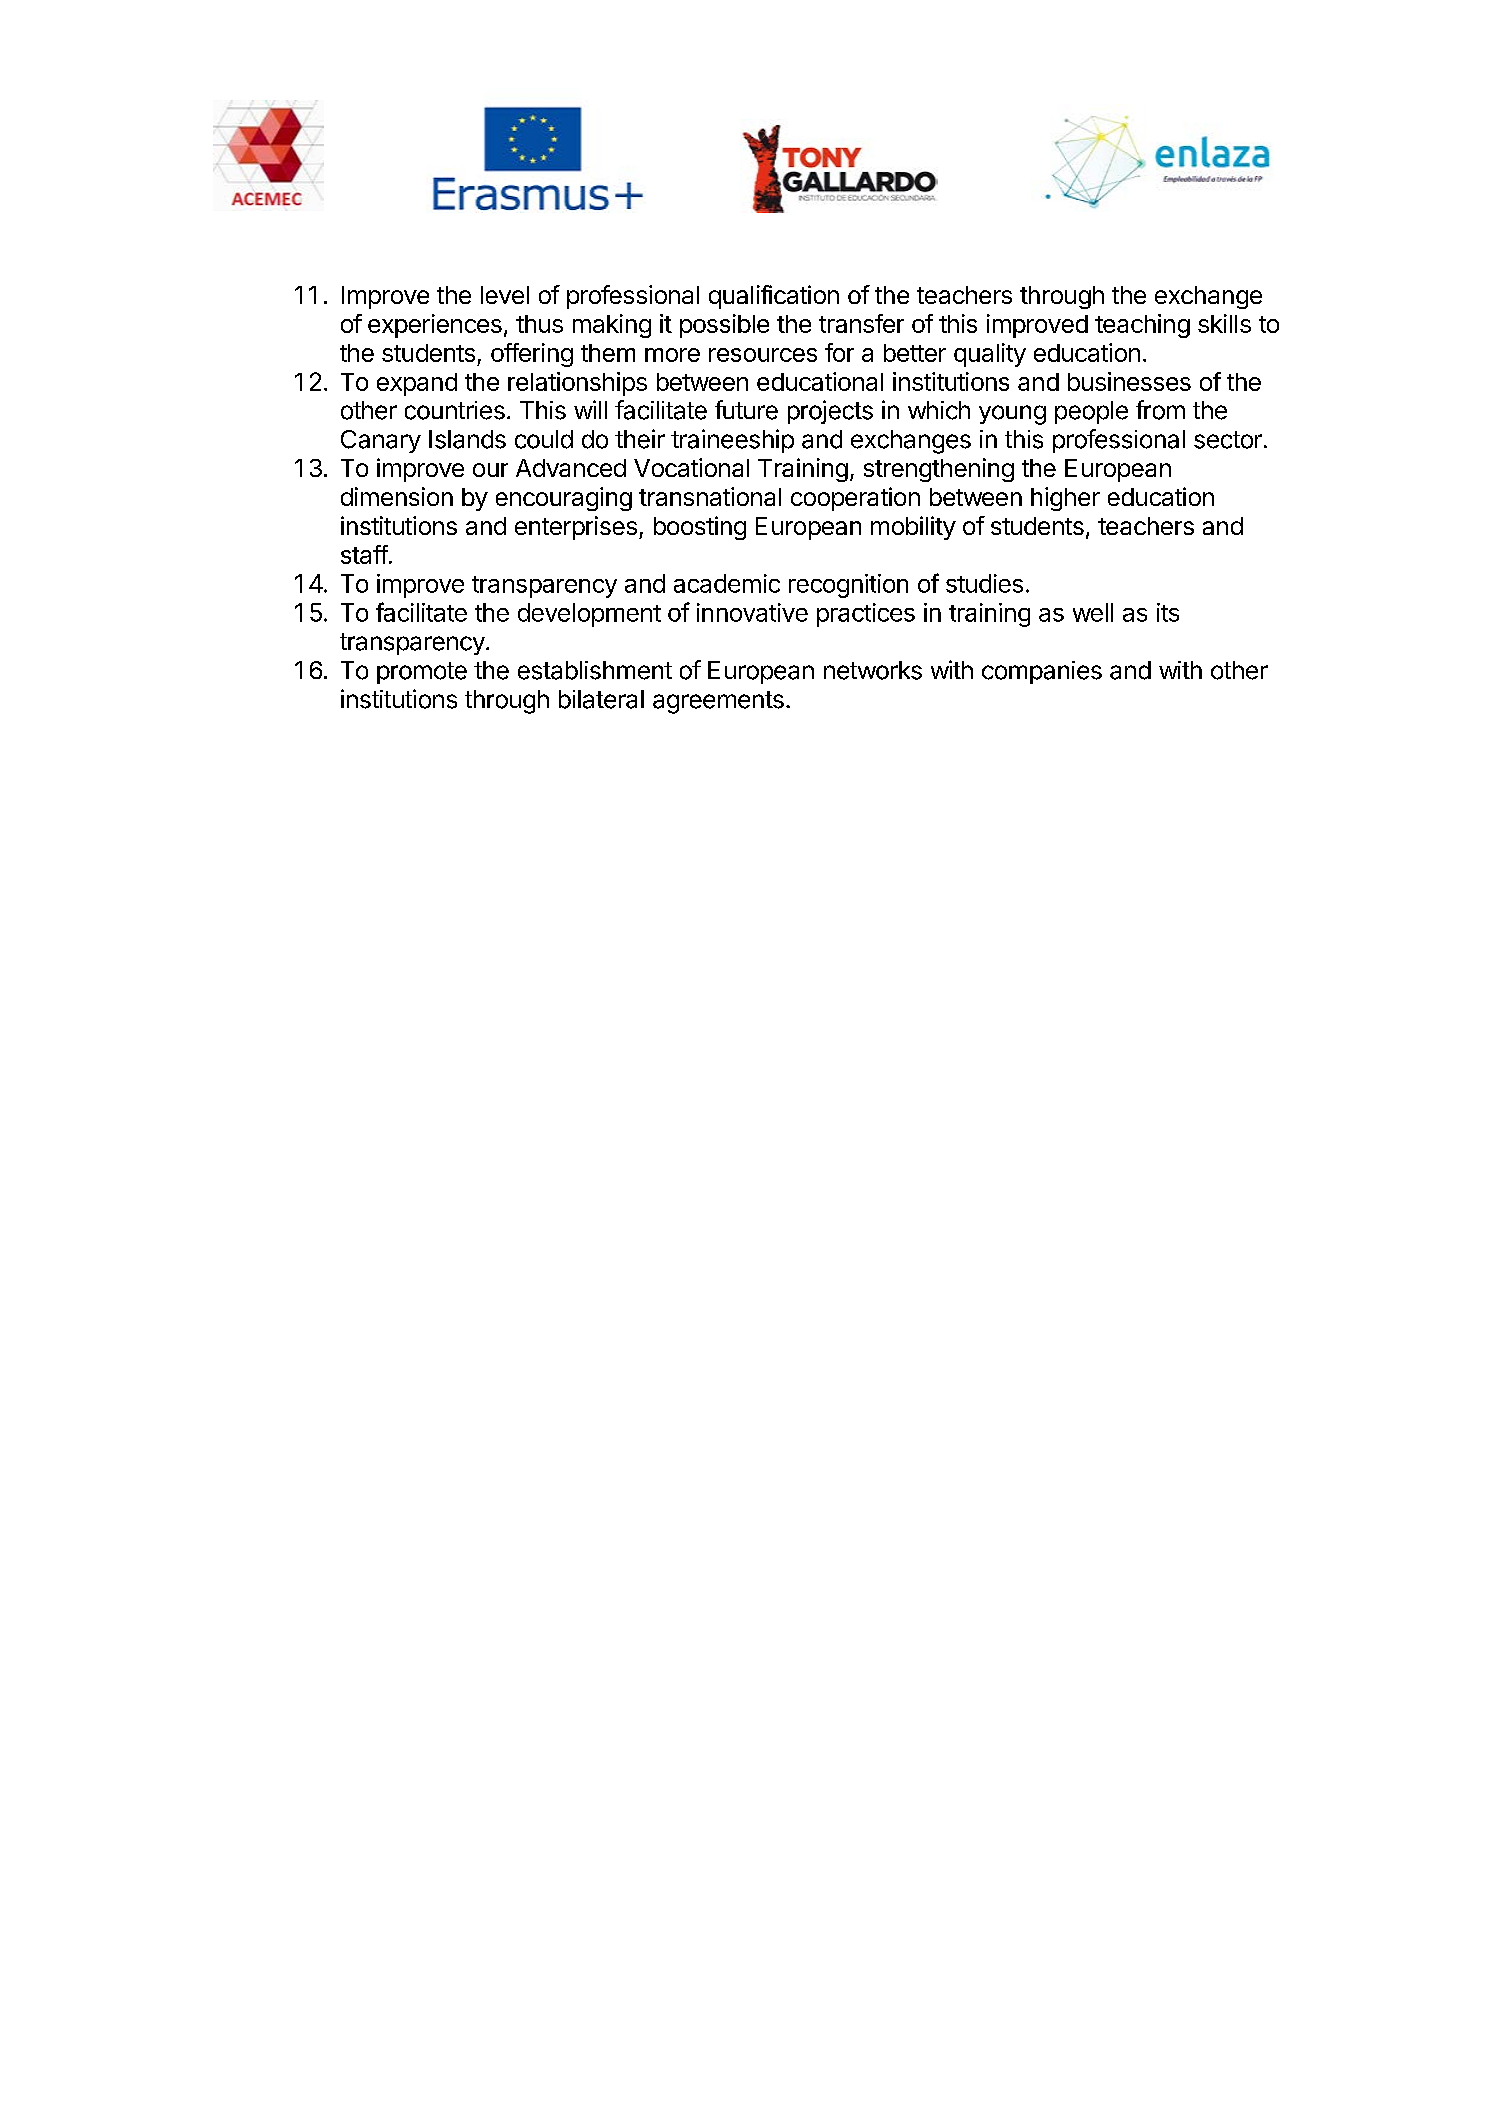  I want to click on higher, so click(1065, 499).
